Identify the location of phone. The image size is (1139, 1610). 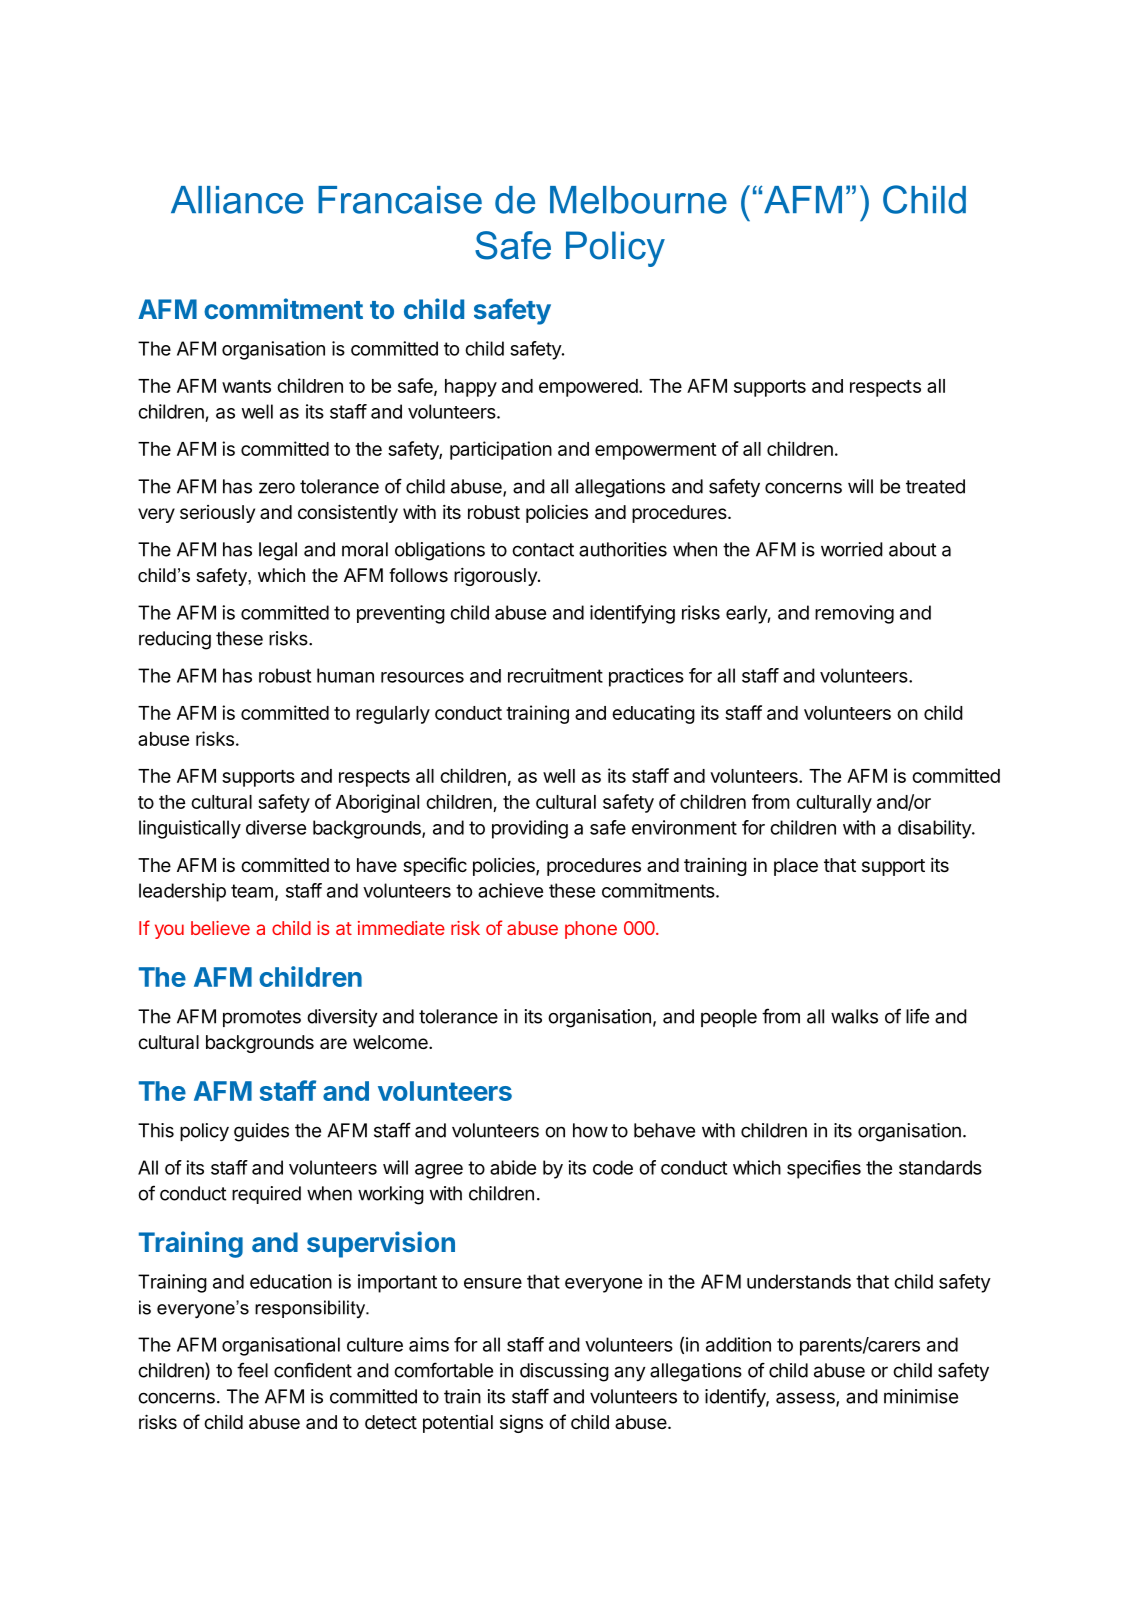
(591, 930).
